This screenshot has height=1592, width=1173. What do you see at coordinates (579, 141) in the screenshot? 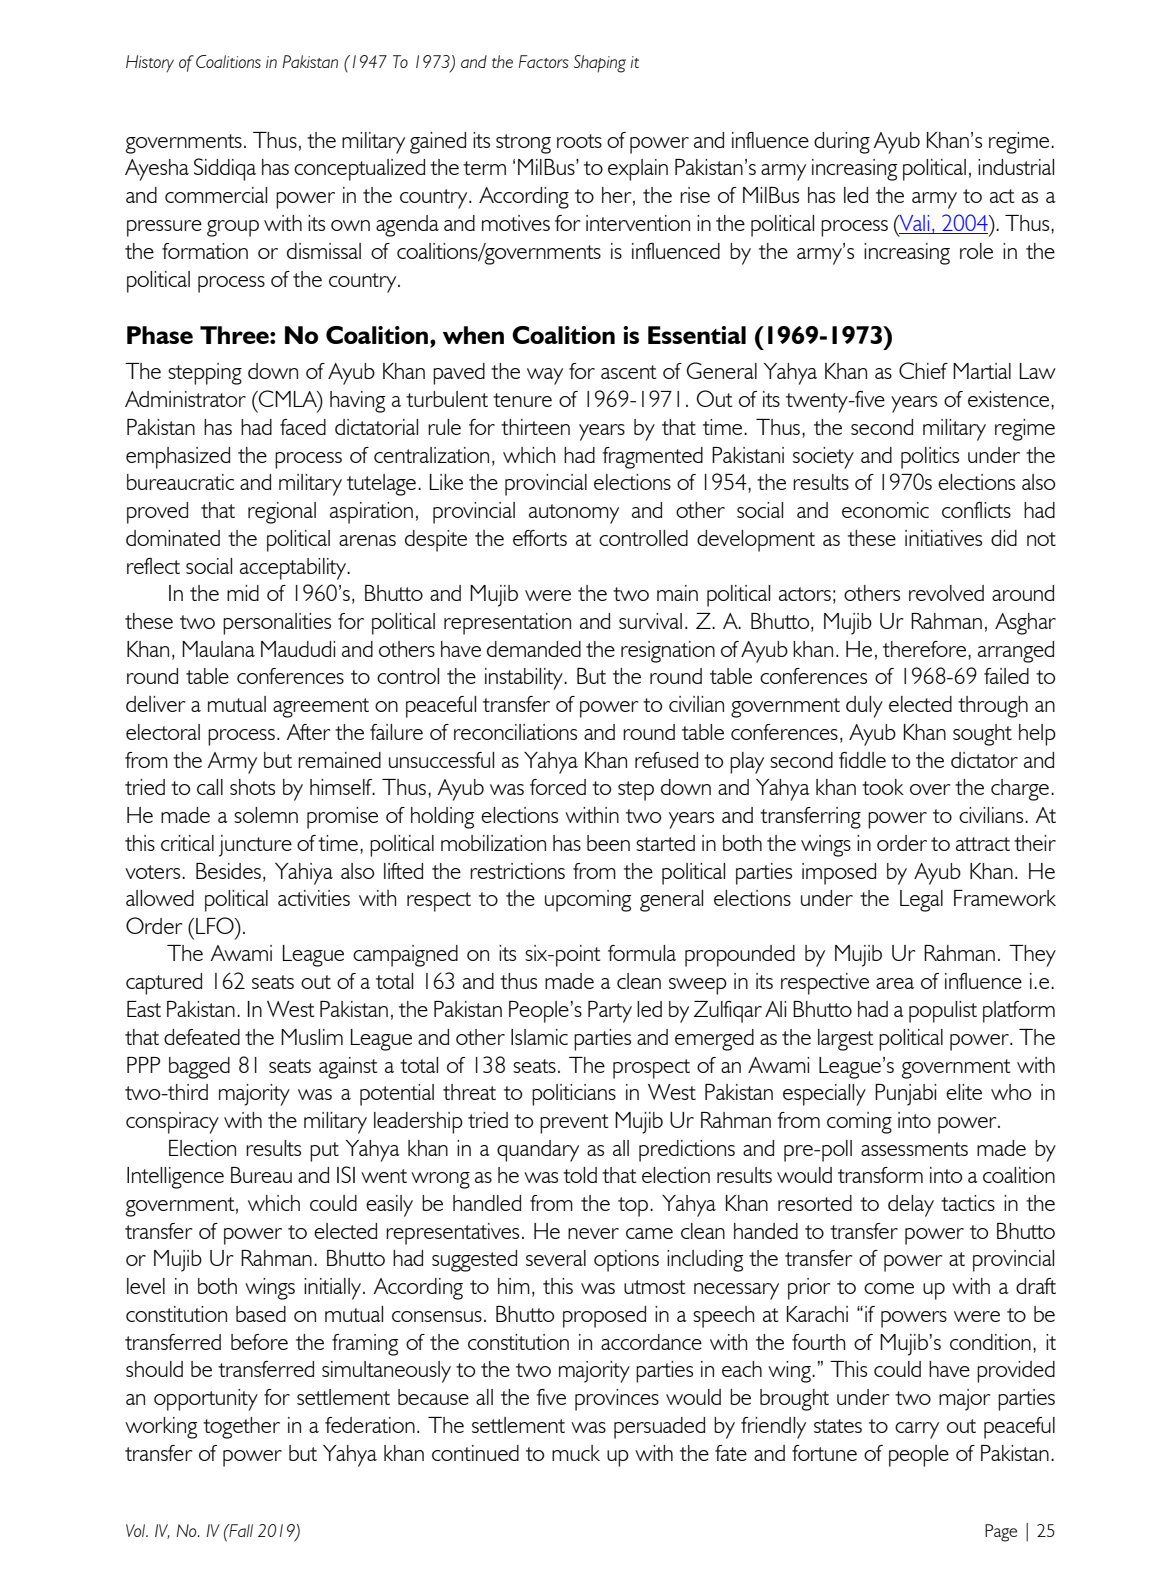
I see `roots` at bounding box center [579, 141].
